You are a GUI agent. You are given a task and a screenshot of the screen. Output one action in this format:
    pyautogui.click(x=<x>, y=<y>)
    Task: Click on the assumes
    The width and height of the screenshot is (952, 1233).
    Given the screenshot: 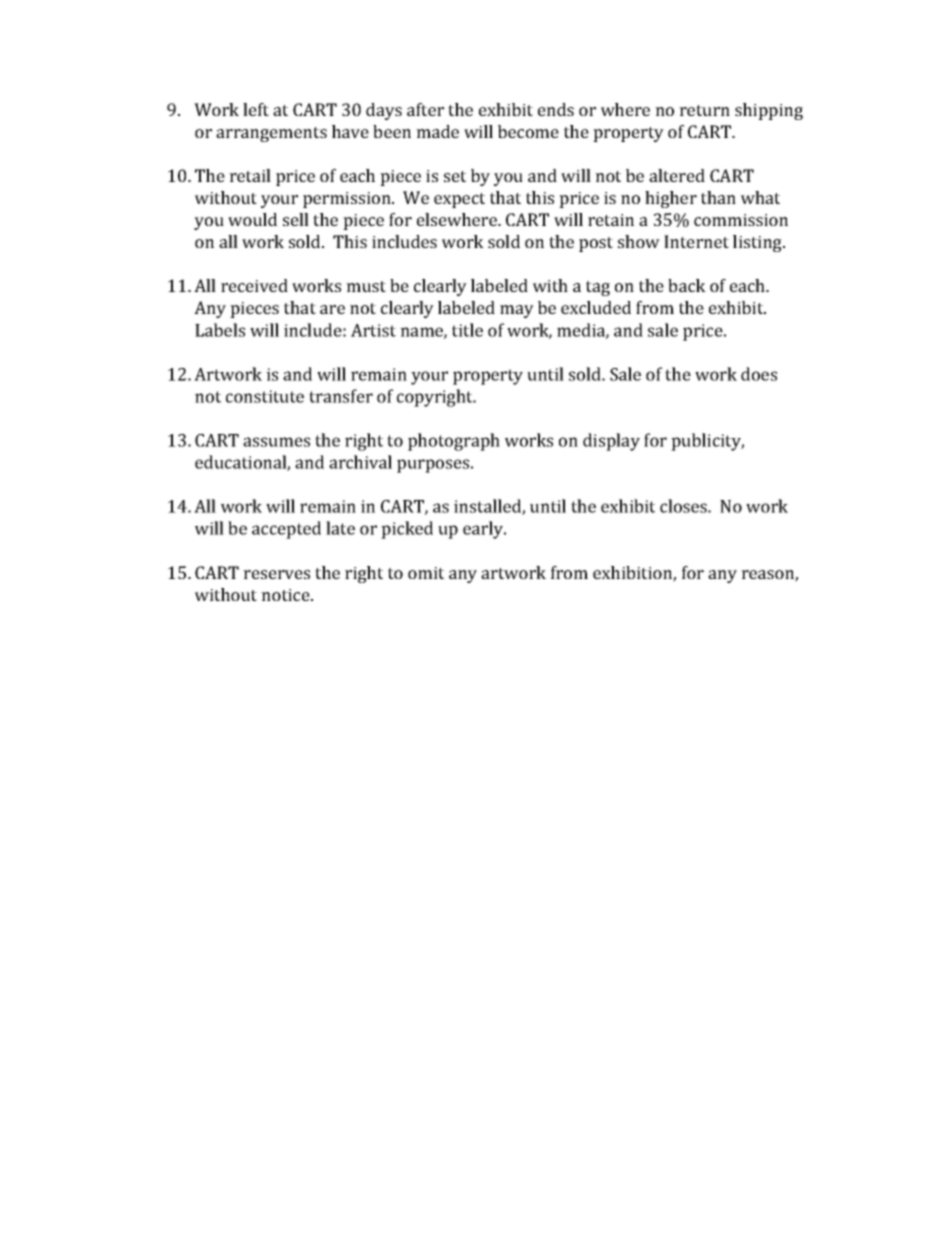 What is the action you would take?
    pyautogui.click(x=276, y=442)
